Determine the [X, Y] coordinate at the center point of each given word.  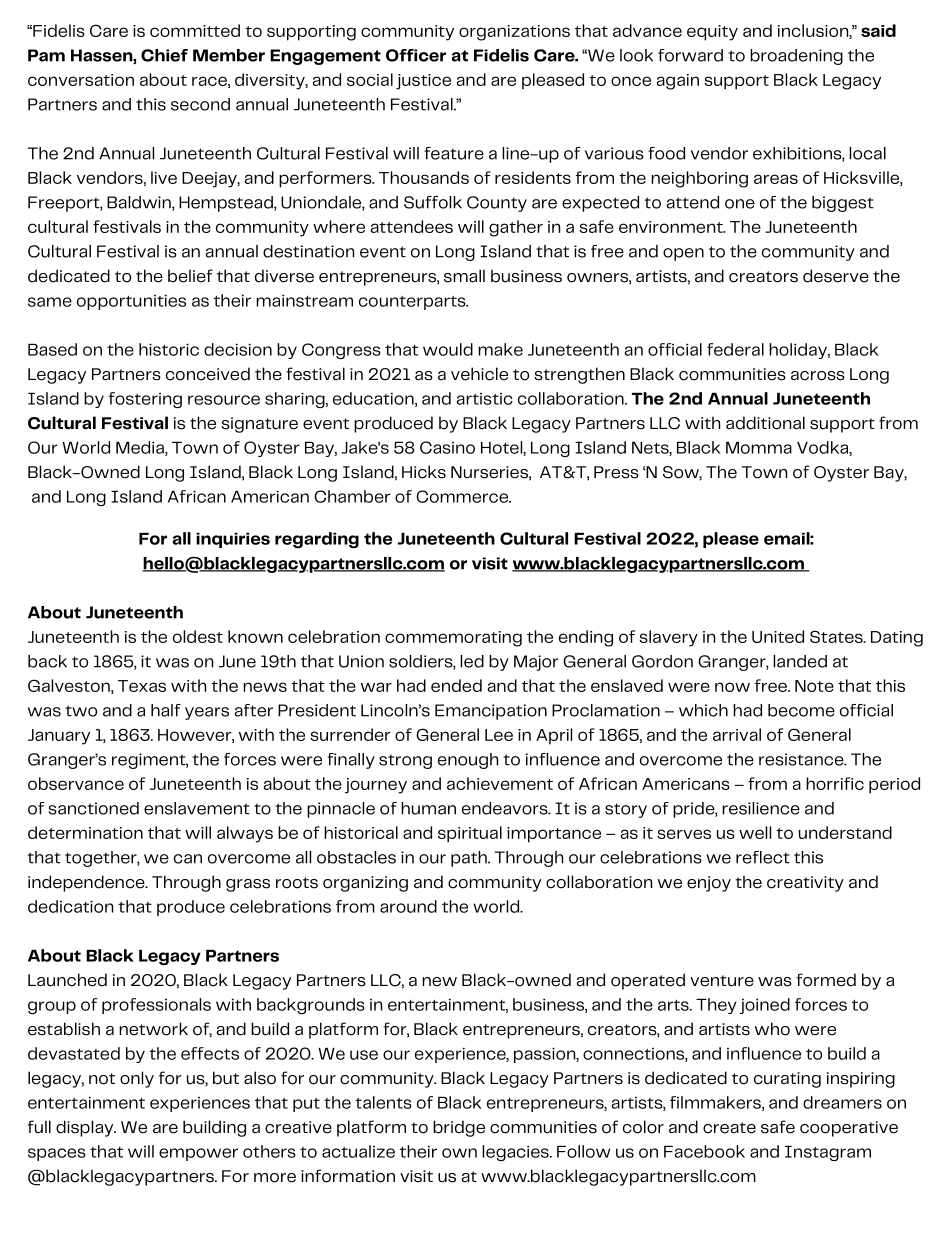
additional [765, 423]
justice [423, 82]
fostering [145, 400]
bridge [459, 1128]
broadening [796, 57]
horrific [835, 783]
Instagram [828, 1153]
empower [198, 1154]
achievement [500, 783]
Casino [447, 447]
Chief [164, 55]
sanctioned [93, 808]
